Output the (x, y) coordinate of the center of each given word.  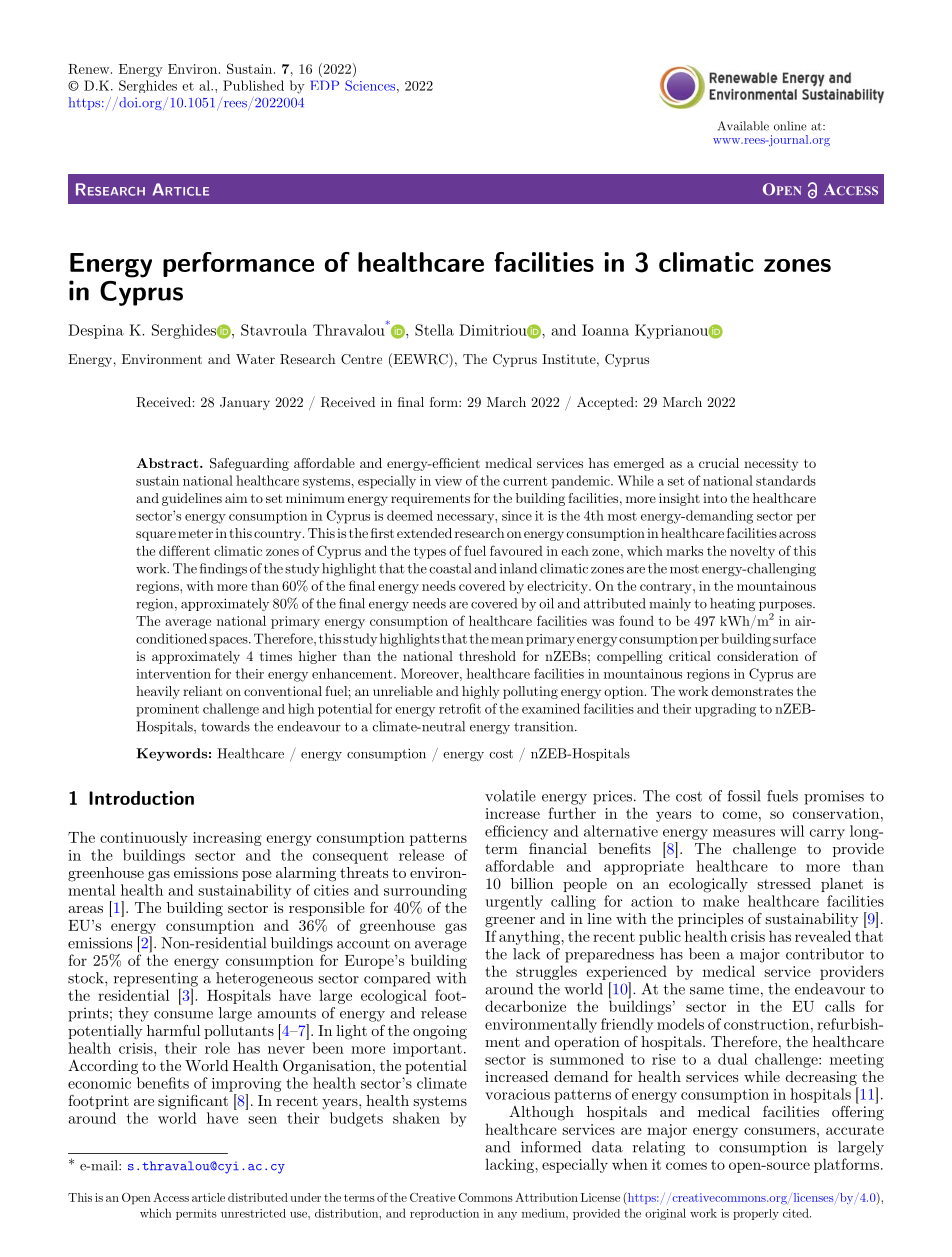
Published (253, 85)
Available (743, 126)
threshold (487, 656)
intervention (173, 674)
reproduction (444, 1214)
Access (171, 1197)
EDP (325, 85)
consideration (757, 656)
